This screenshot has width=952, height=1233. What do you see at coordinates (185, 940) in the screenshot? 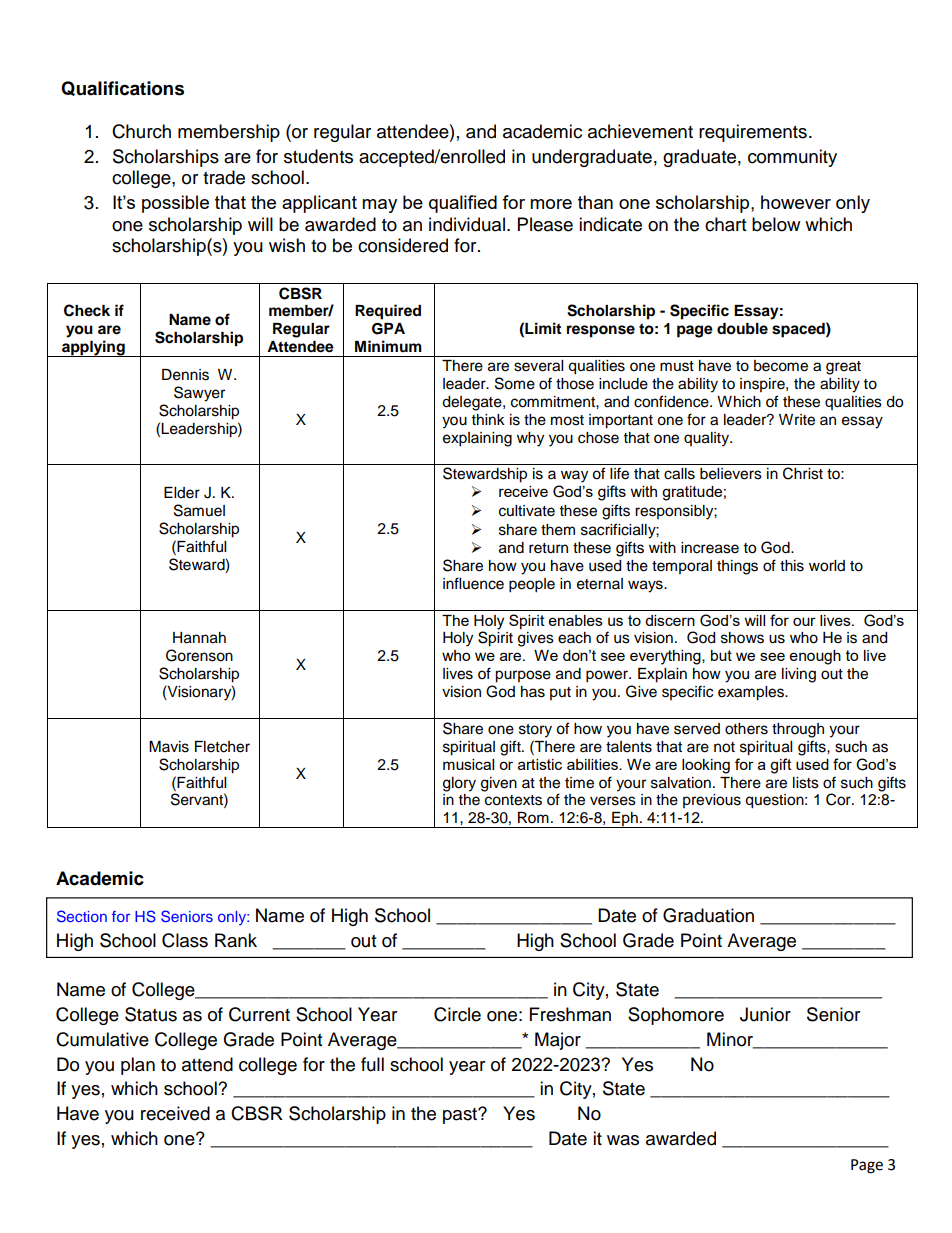
I see `Class` at bounding box center [185, 940].
